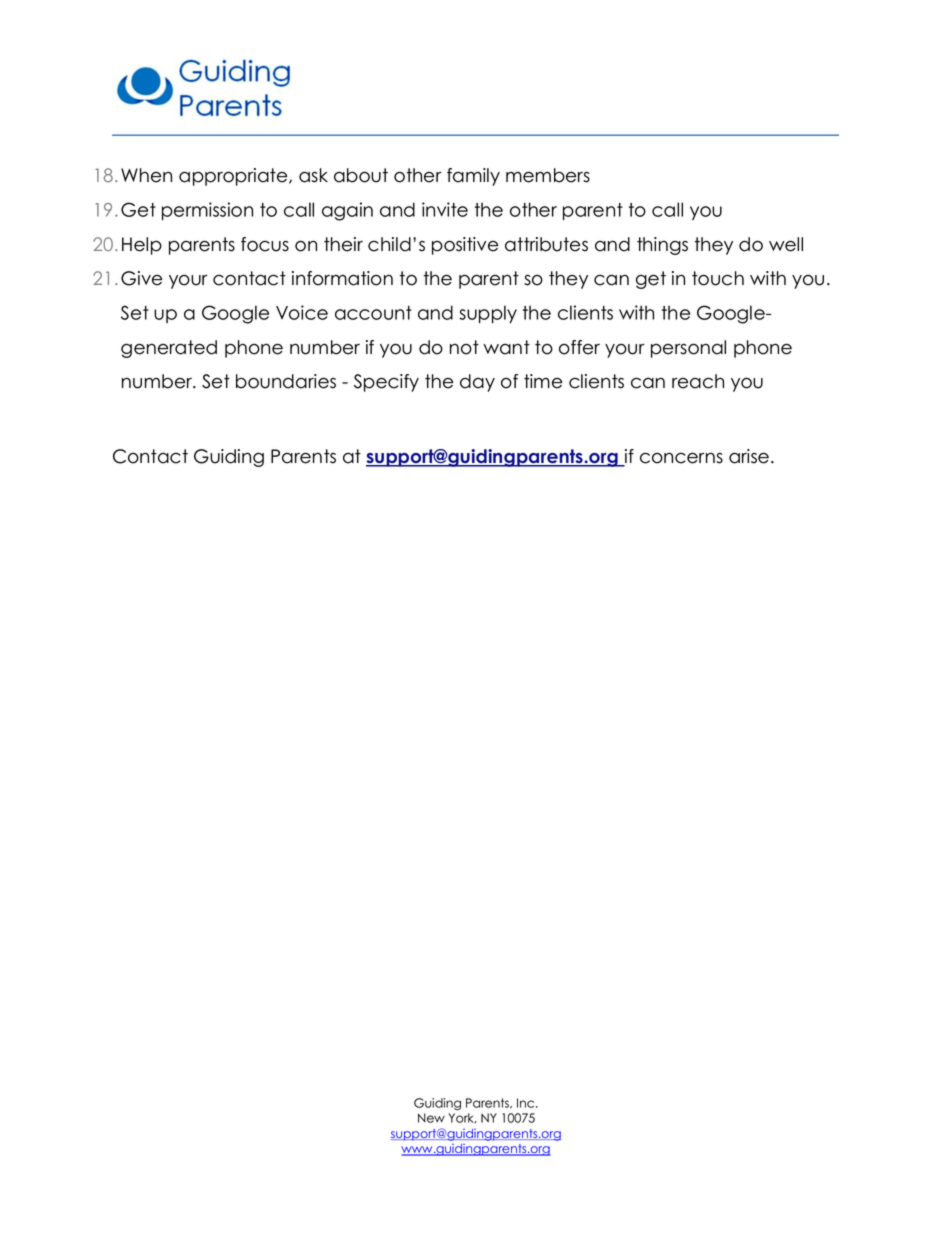 Image resolution: width=952 pixels, height=1233 pixels. I want to click on things, so click(662, 246).
